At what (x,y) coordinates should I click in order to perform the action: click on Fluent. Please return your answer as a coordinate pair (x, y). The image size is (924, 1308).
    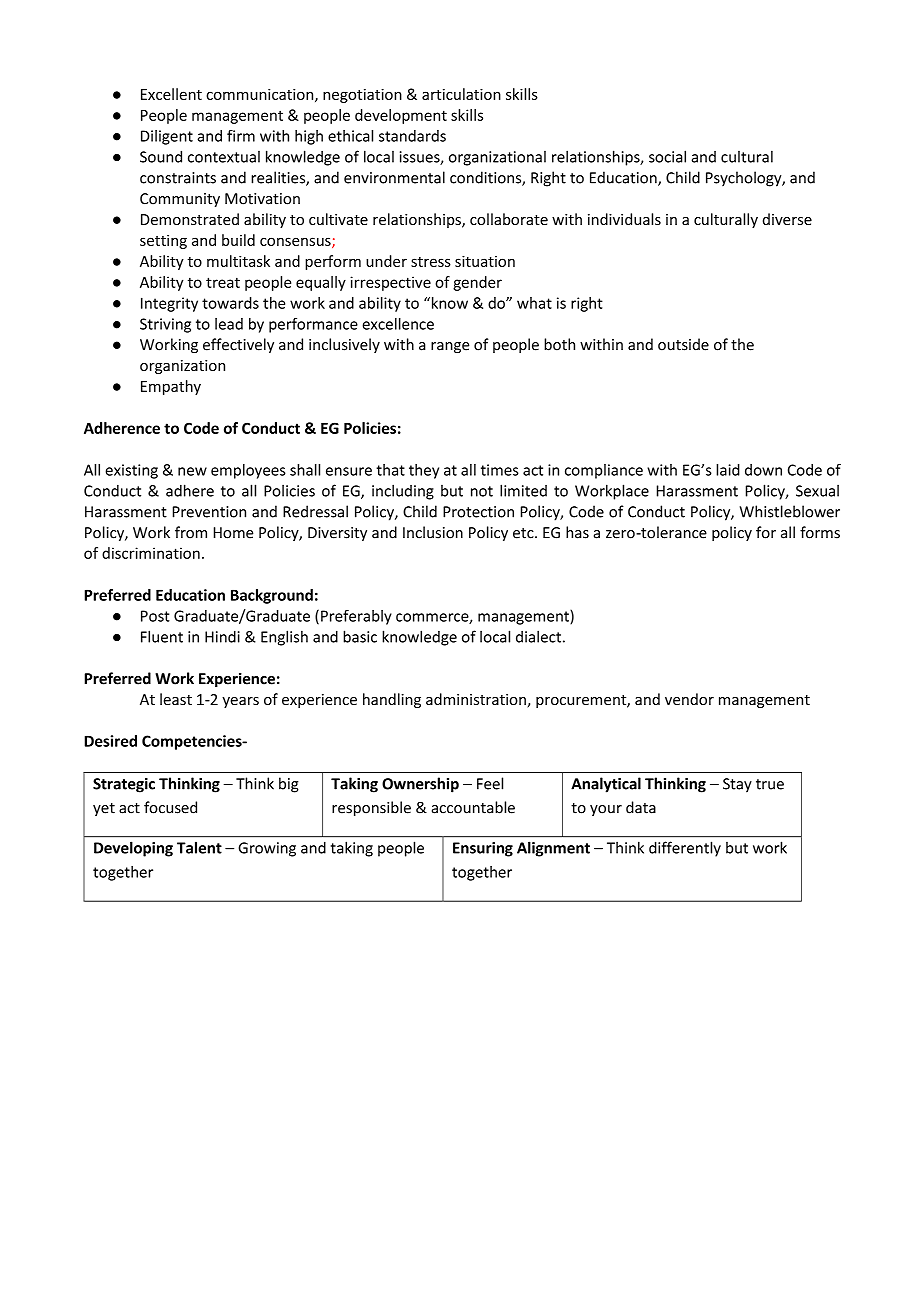
    Looking at the image, I should click on (162, 636).
